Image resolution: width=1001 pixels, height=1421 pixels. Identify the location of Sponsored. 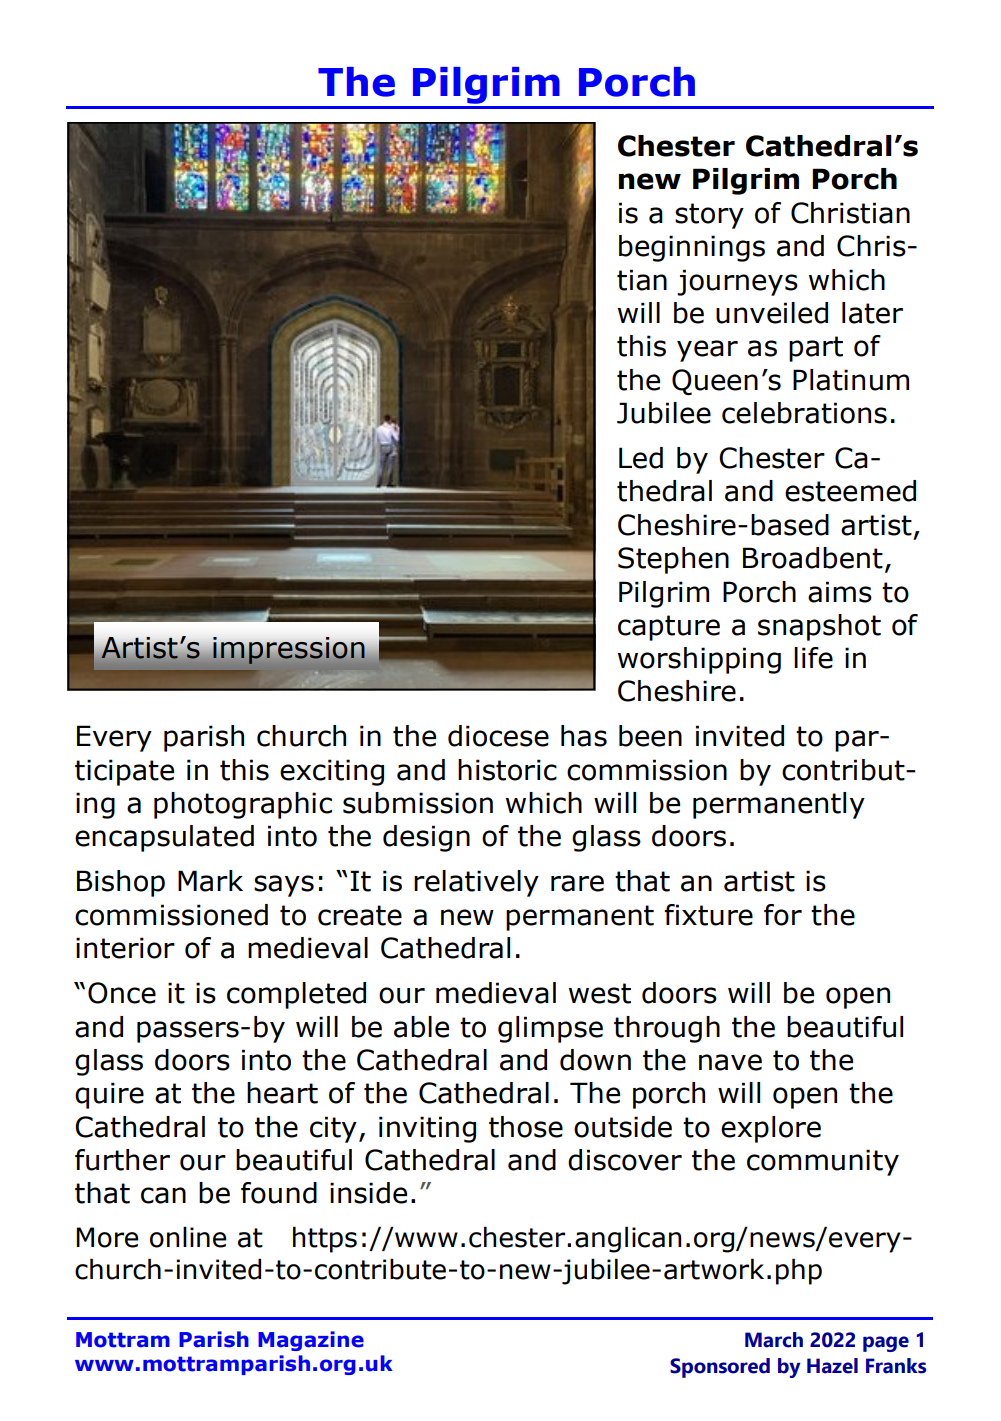
(720, 1368).
